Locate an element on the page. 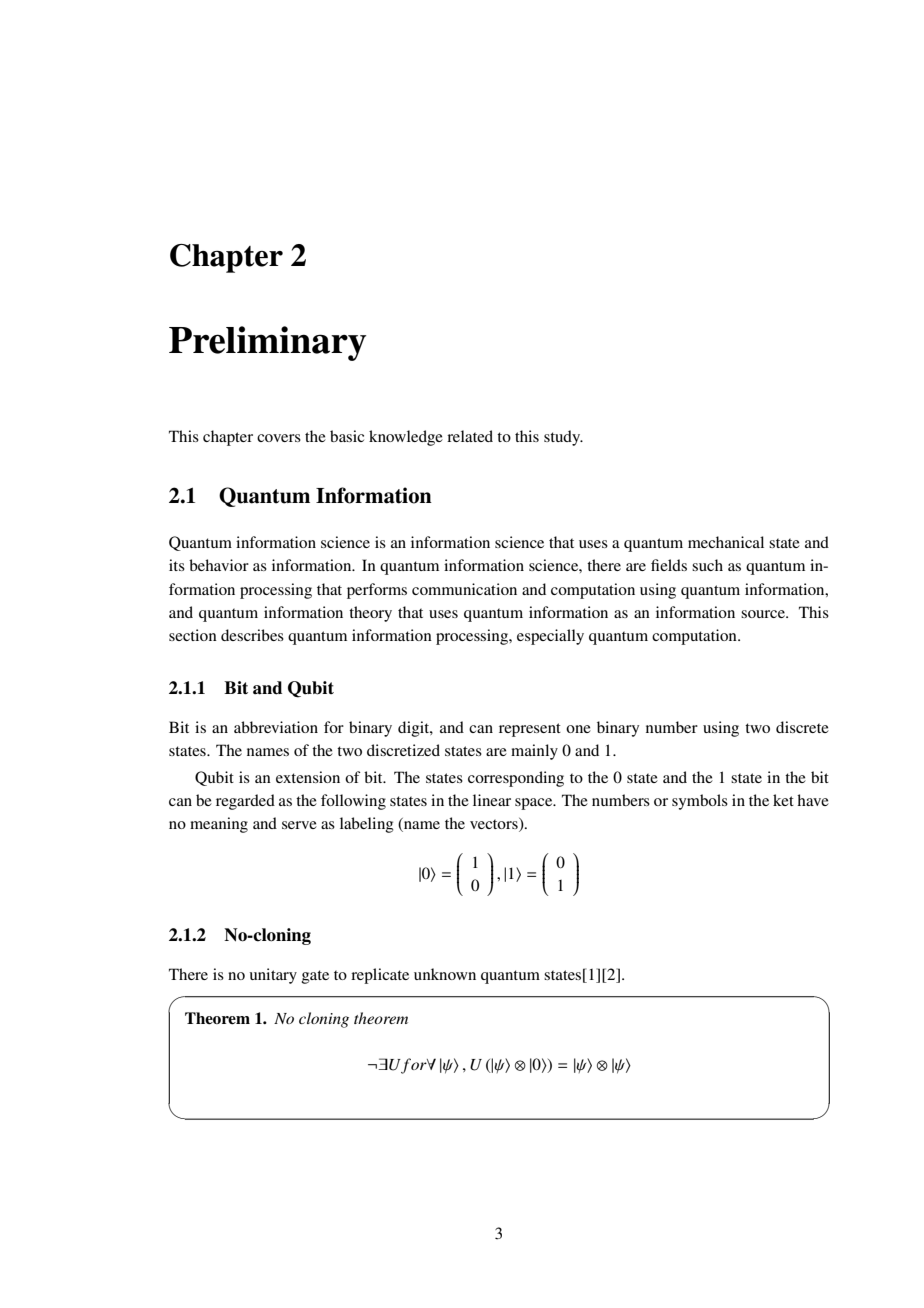  especially is located at coordinates (550, 637).
